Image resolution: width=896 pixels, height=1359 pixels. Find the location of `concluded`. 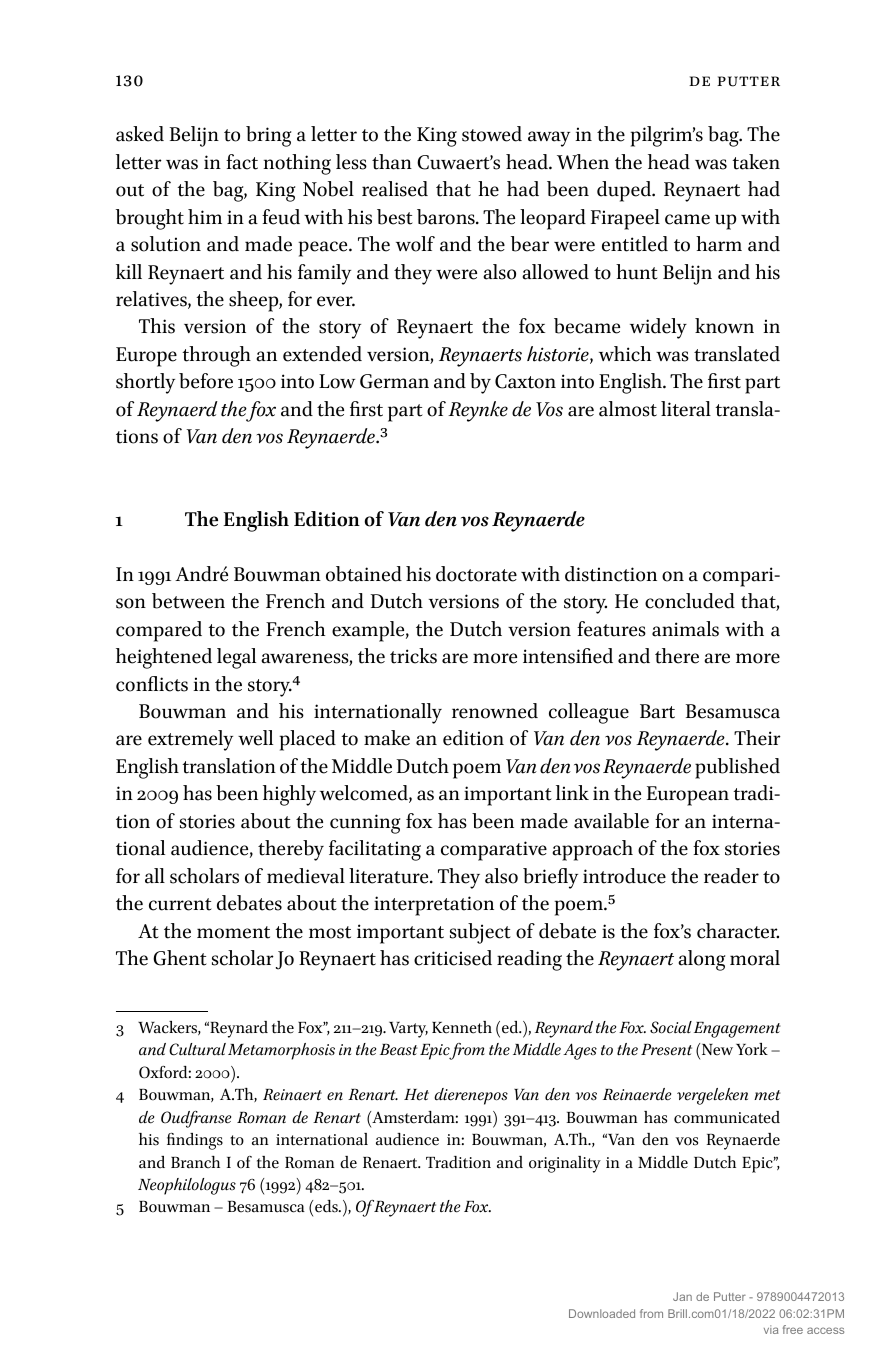

concluded is located at coordinates (690, 601).
